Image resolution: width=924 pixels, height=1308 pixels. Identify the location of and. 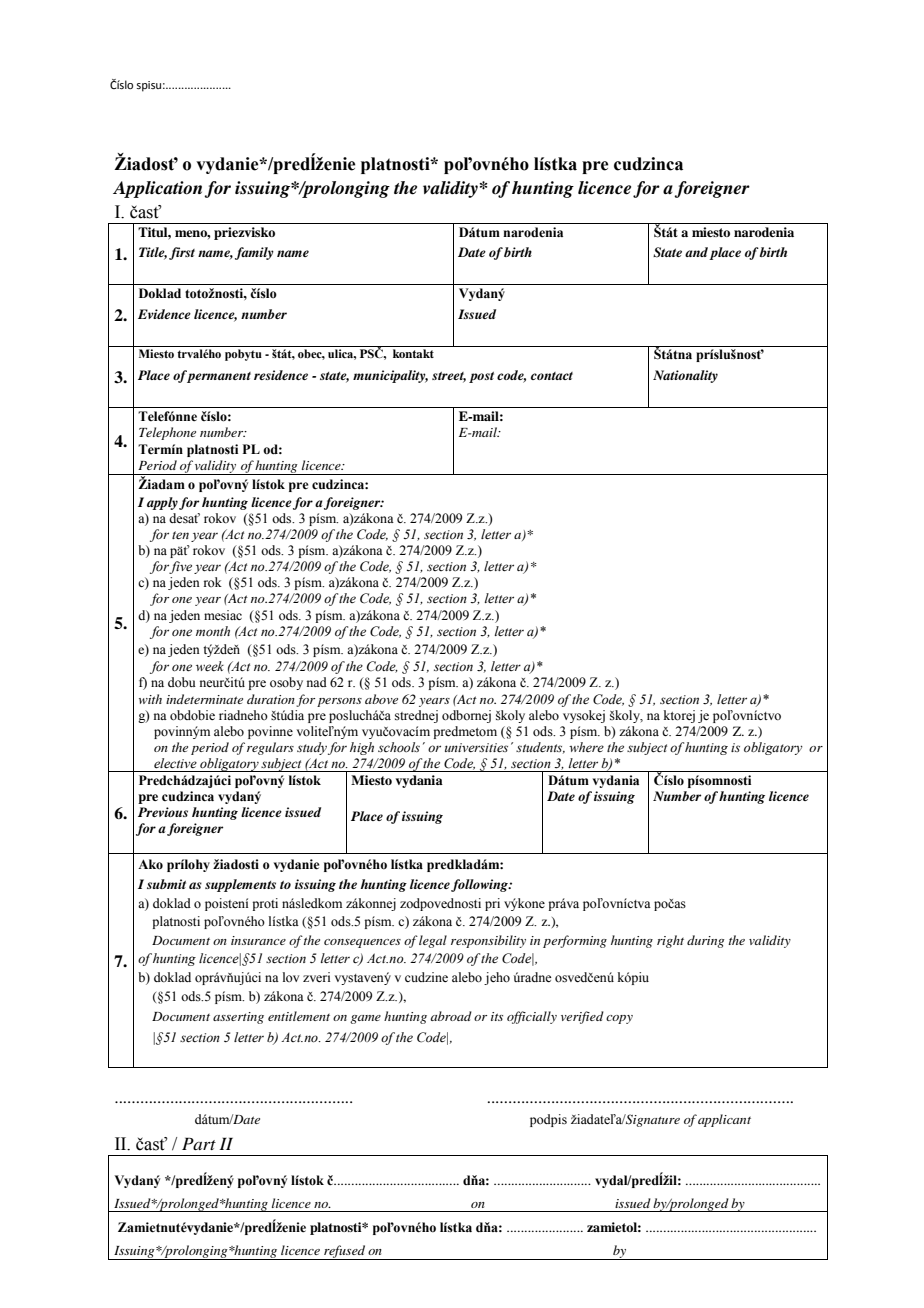
(696, 252).
